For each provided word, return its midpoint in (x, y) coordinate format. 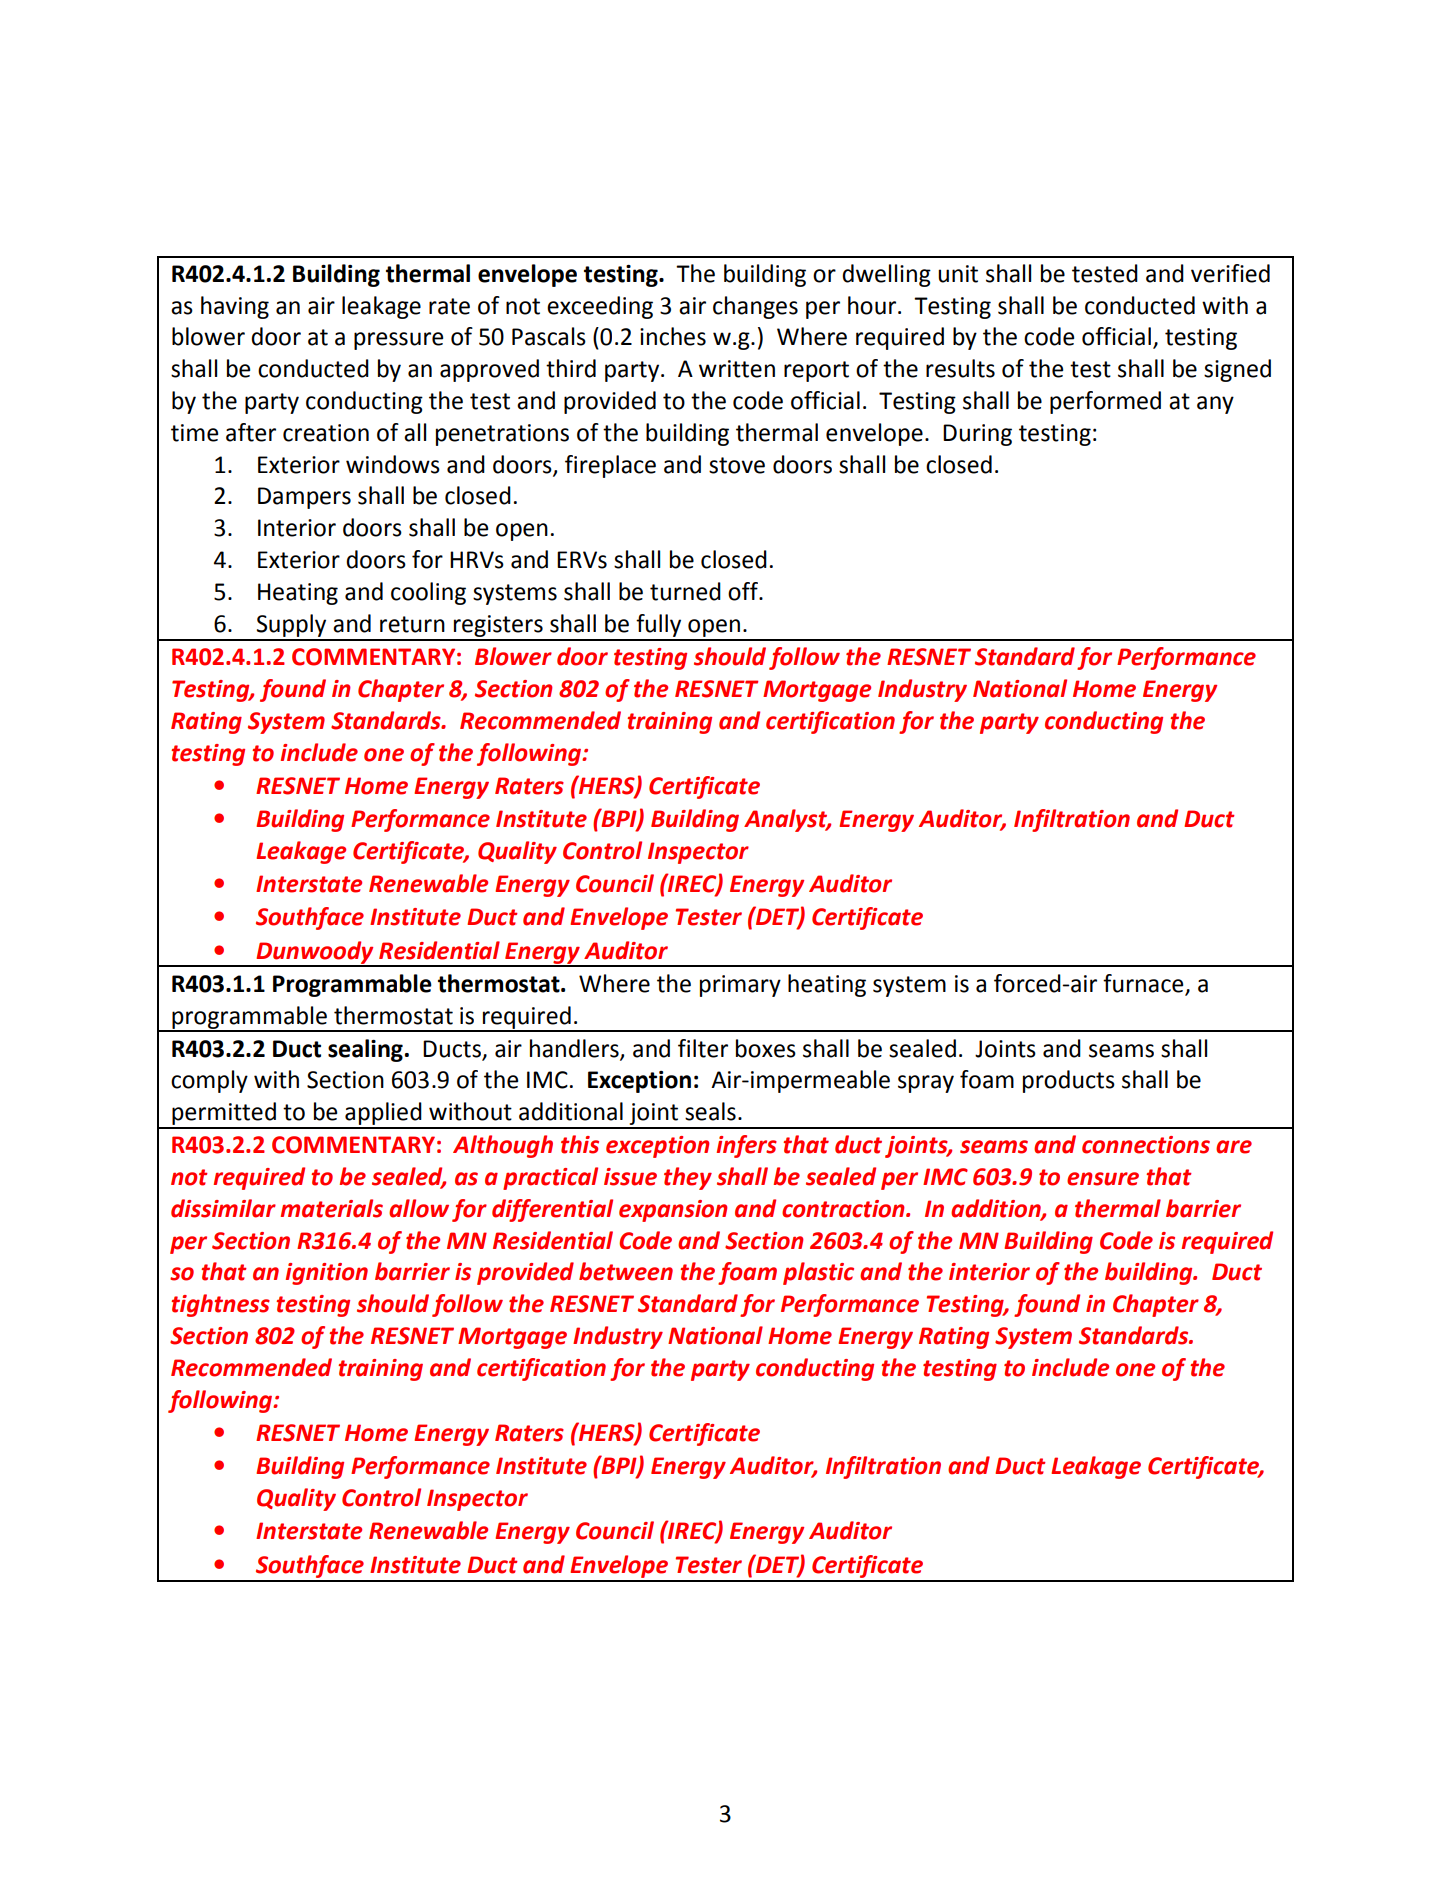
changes (755, 307)
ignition (327, 1274)
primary (740, 986)
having (235, 307)
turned (685, 591)
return (412, 624)
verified (1230, 273)
